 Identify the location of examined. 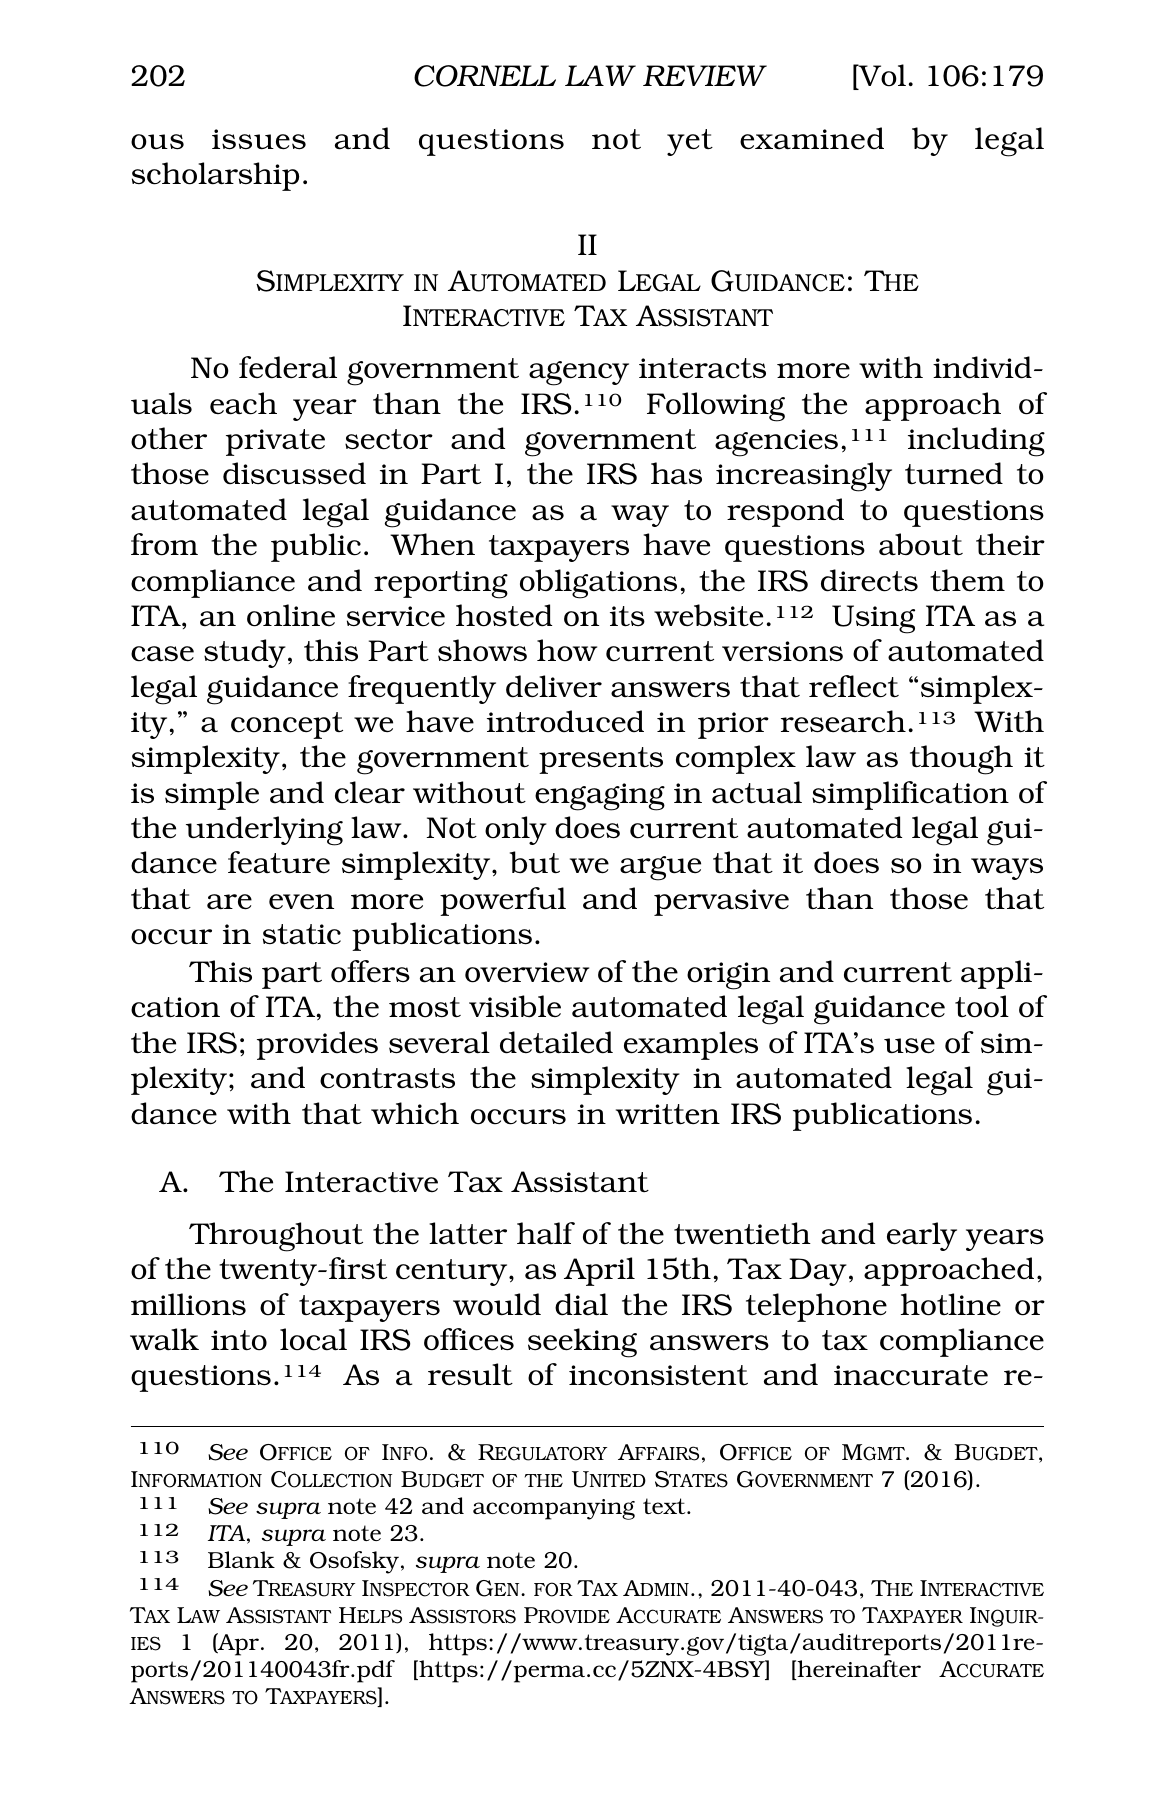
(812, 138).
